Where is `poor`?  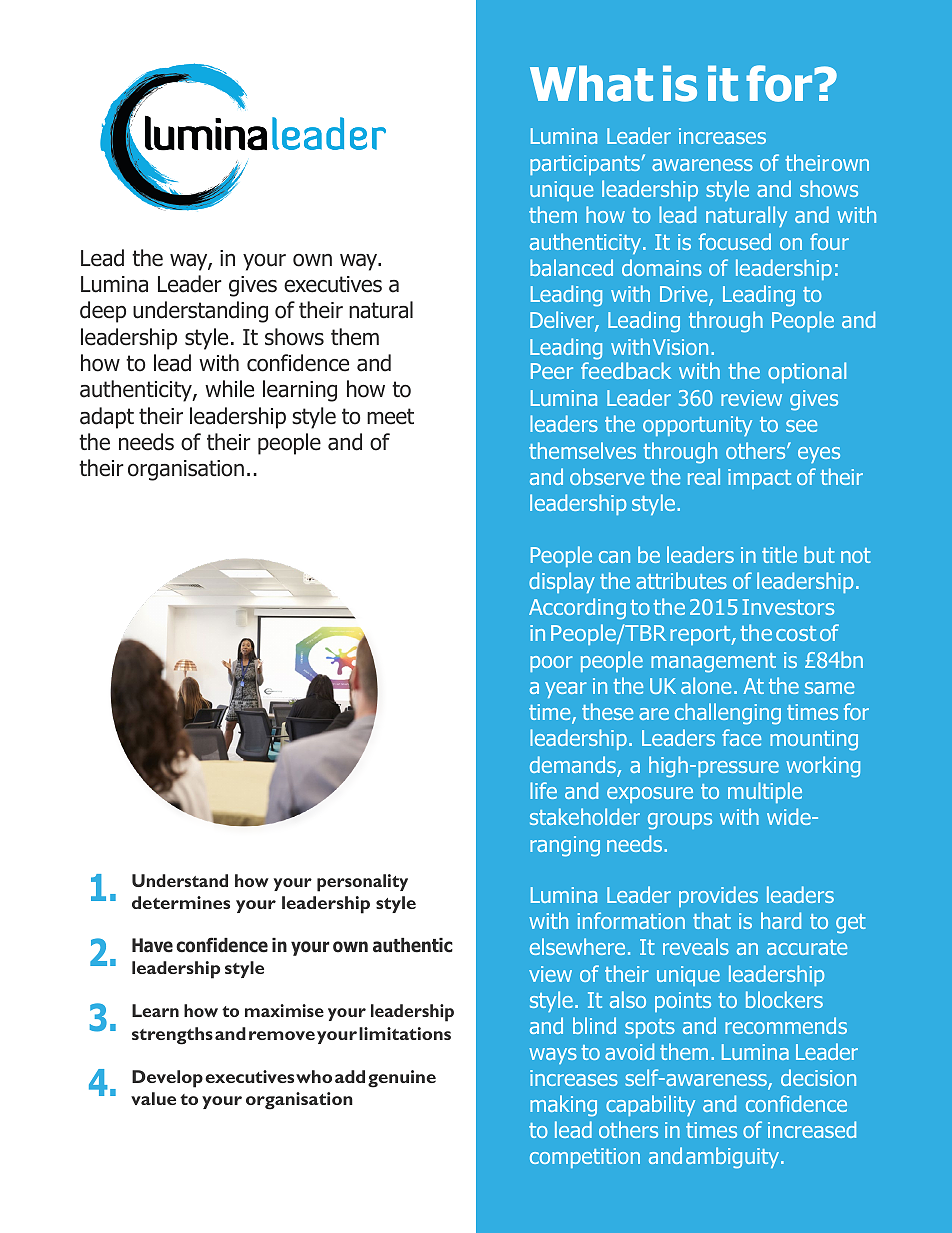 poor is located at coordinates (551, 664).
